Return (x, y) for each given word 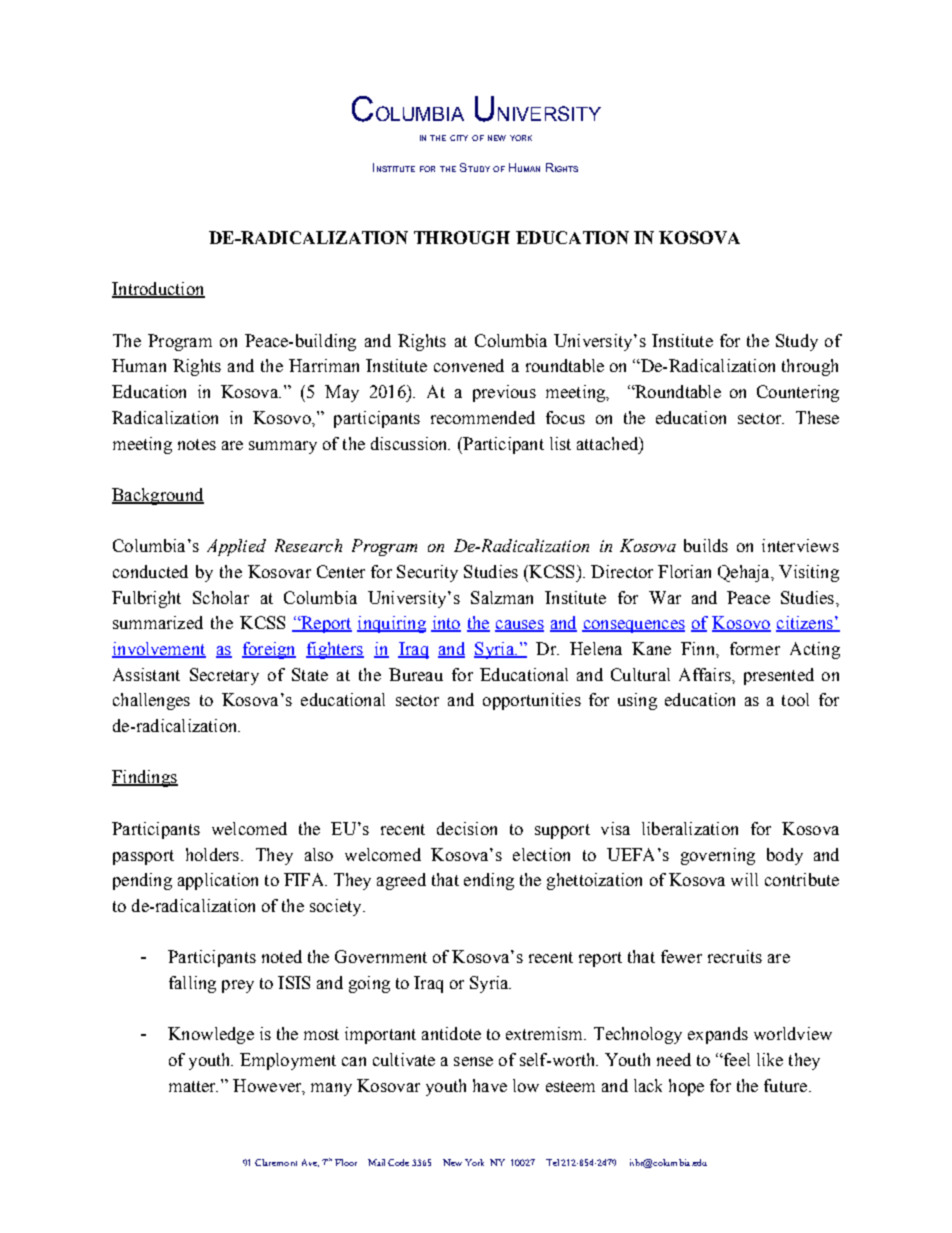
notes (197, 444)
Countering (798, 393)
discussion (410, 443)
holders (212, 854)
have (490, 1085)
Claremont (276, 1162)
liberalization (690, 828)
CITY (459, 138)
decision (467, 828)
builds (706, 545)
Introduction (158, 290)
